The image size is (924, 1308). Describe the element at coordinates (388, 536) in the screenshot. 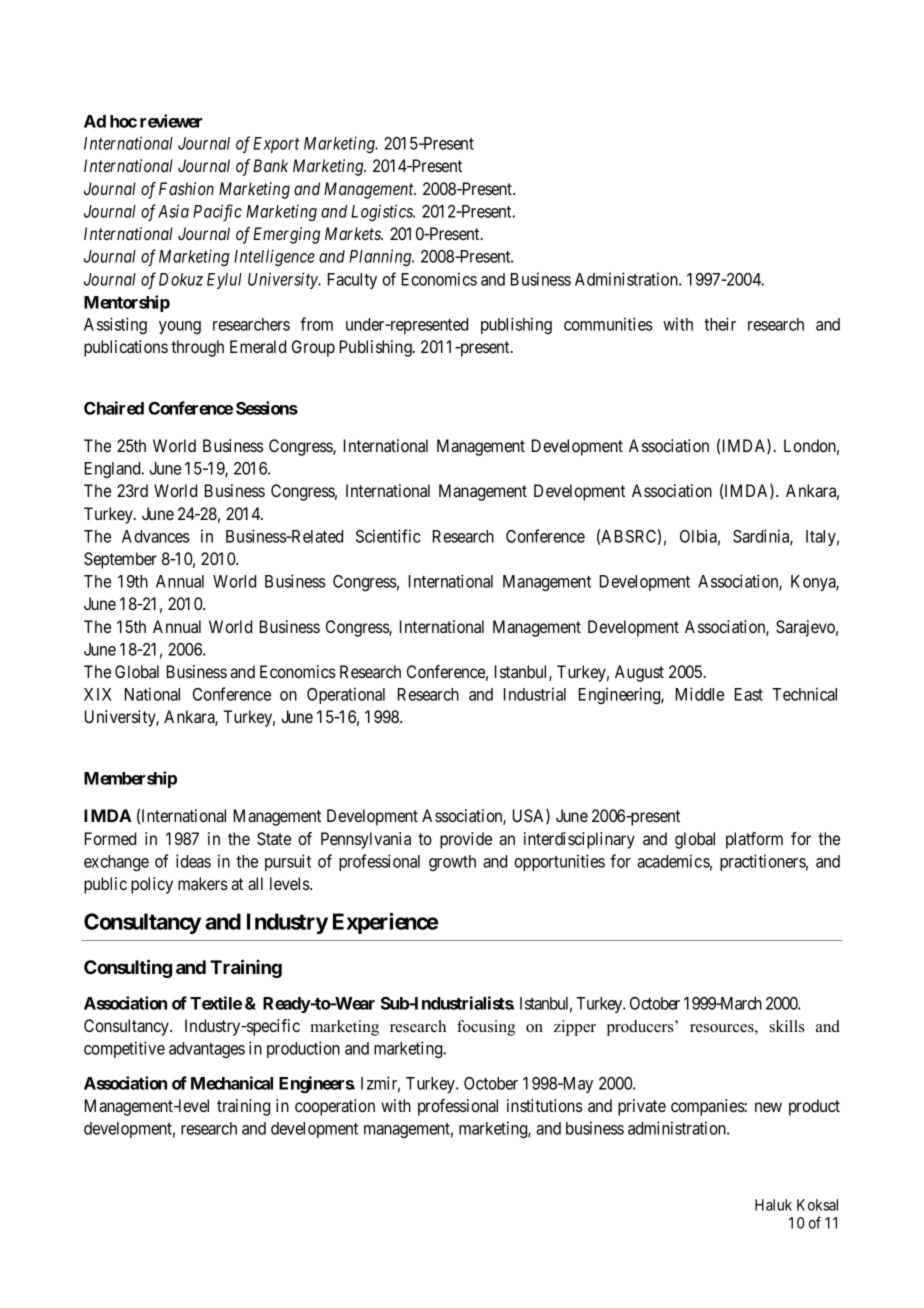

I see `Scientific` at that location.
